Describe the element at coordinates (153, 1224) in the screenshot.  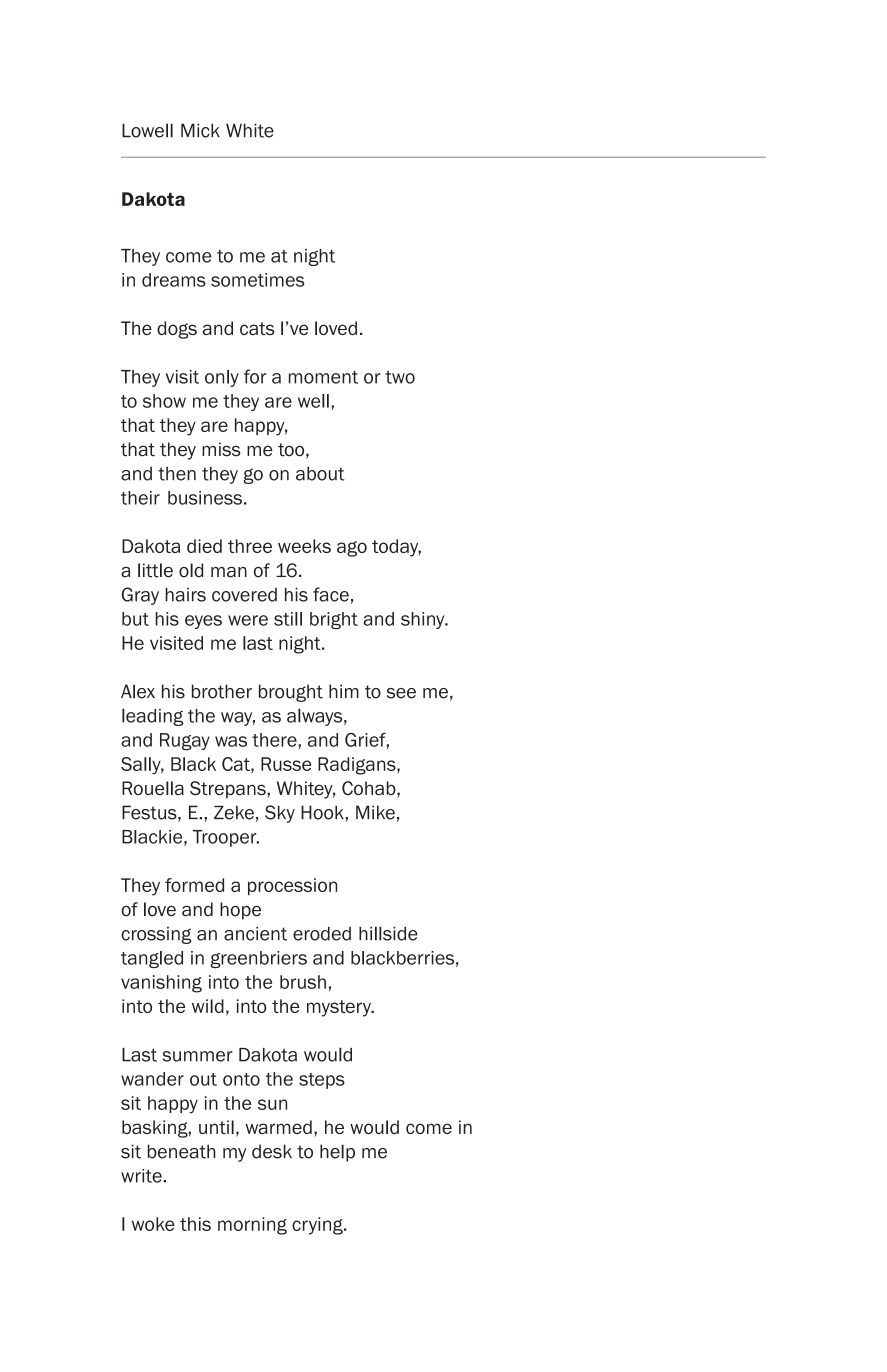
I see `woke` at that location.
